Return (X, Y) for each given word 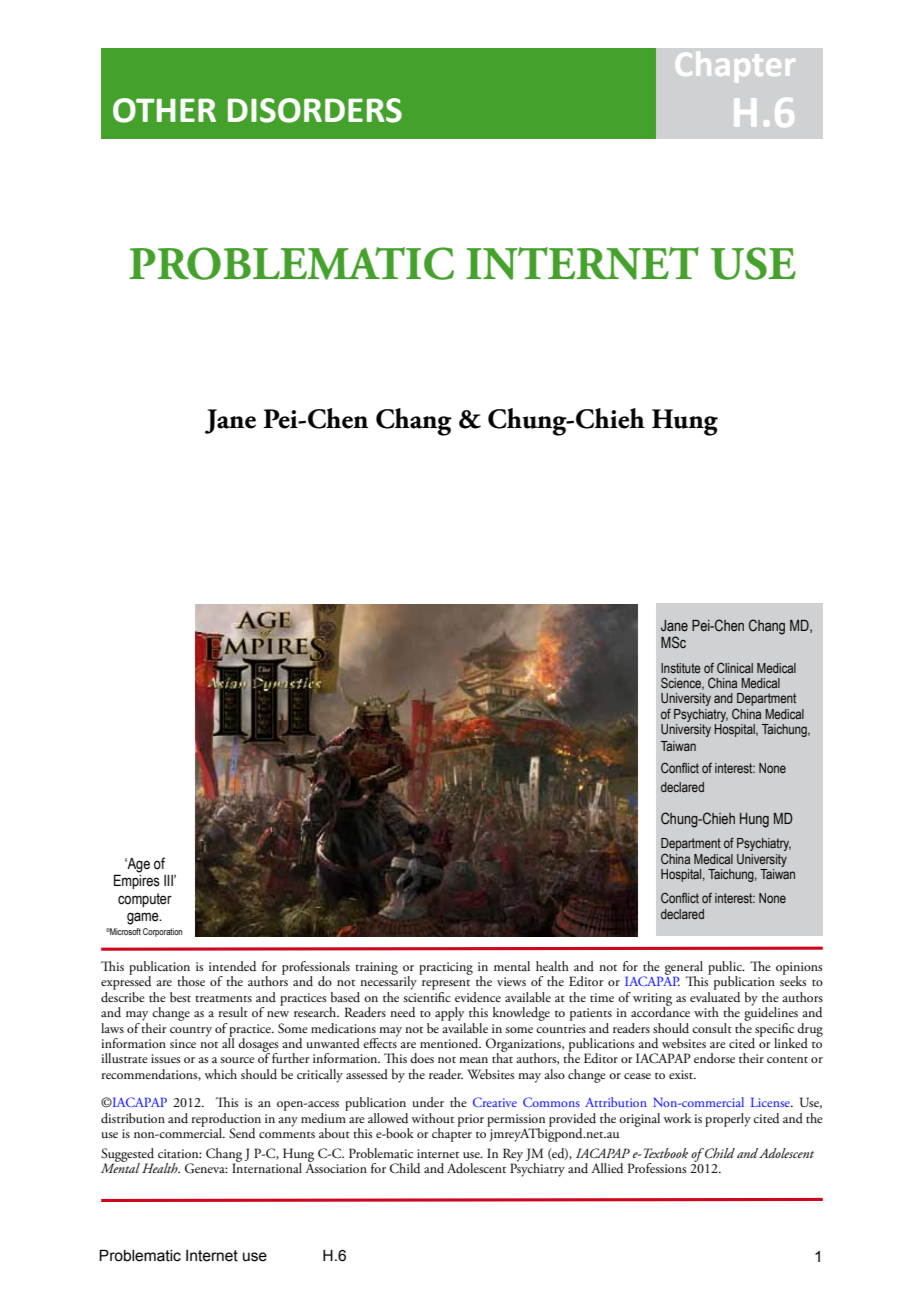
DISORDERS (315, 110)
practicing (446, 968)
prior (471, 1120)
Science (682, 683)
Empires (137, 881)
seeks (793, 980)
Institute (681, 668)
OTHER (164, 110)
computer (145, 900)
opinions (799, 969)
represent (446, 986)
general (684, 969)
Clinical (735, 668)
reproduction (226, 1121)
